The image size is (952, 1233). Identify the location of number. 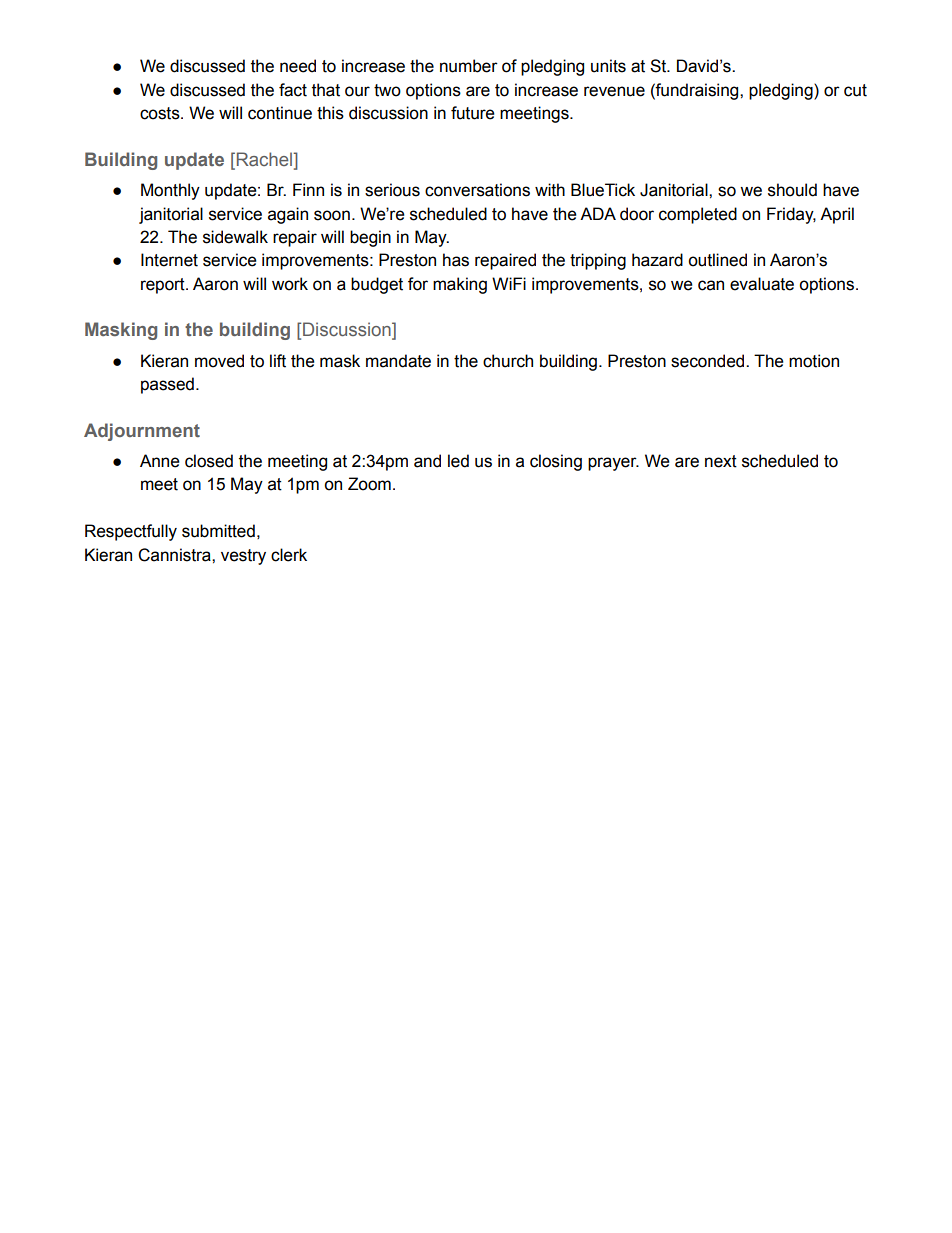
(469, 66).
